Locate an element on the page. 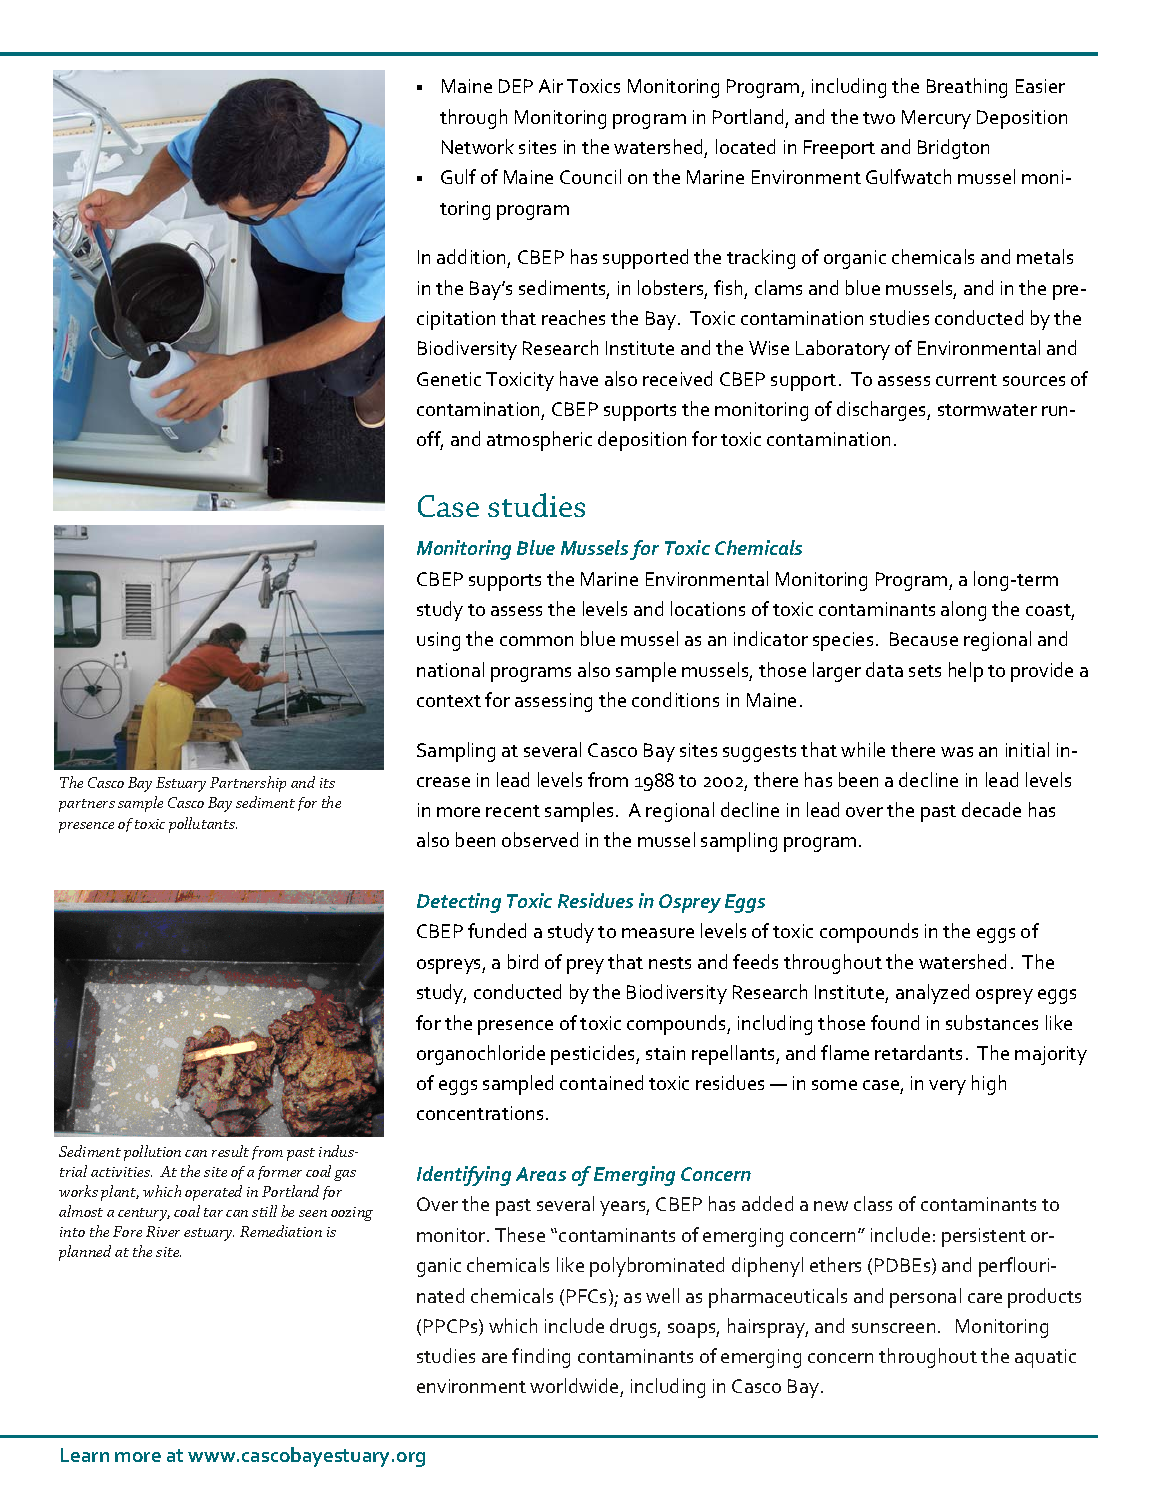 The image size is (1152, 1491). worldwide is located at coordinates (575, 1387).
